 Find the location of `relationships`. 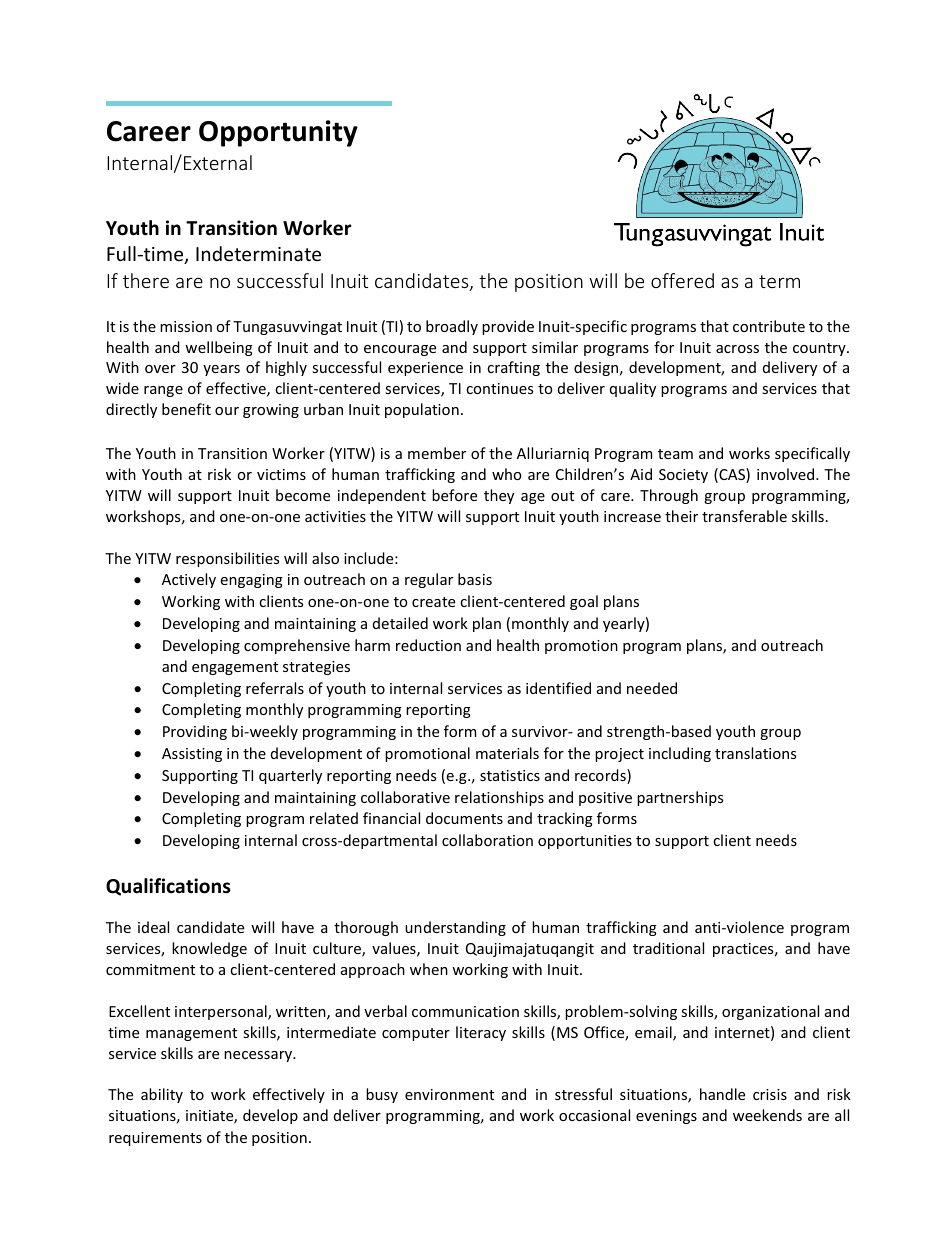

relationships is located at coordinates (499, 798).
